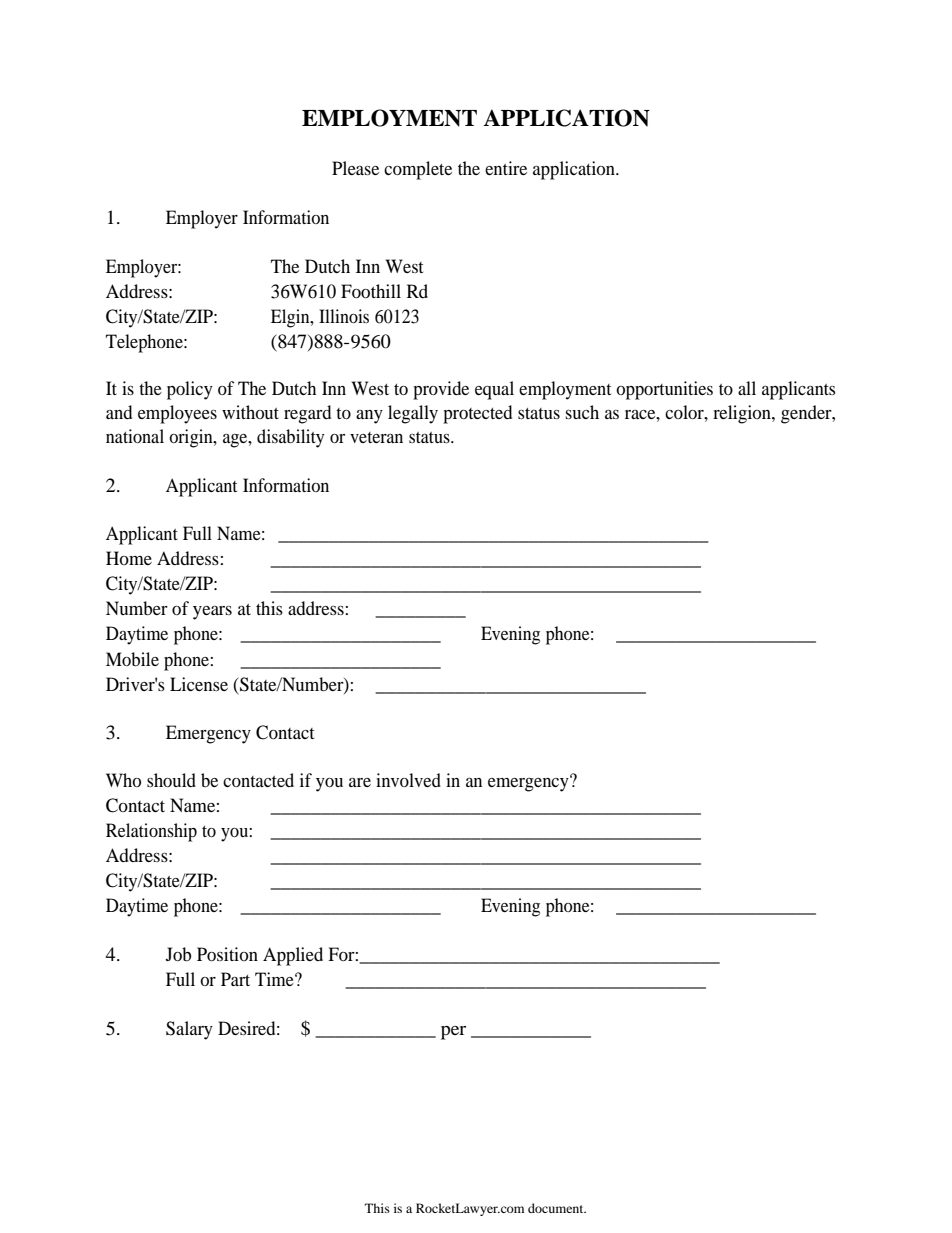 This image has height=1233, width=952. I want to click on legally, so click(413, 414).
